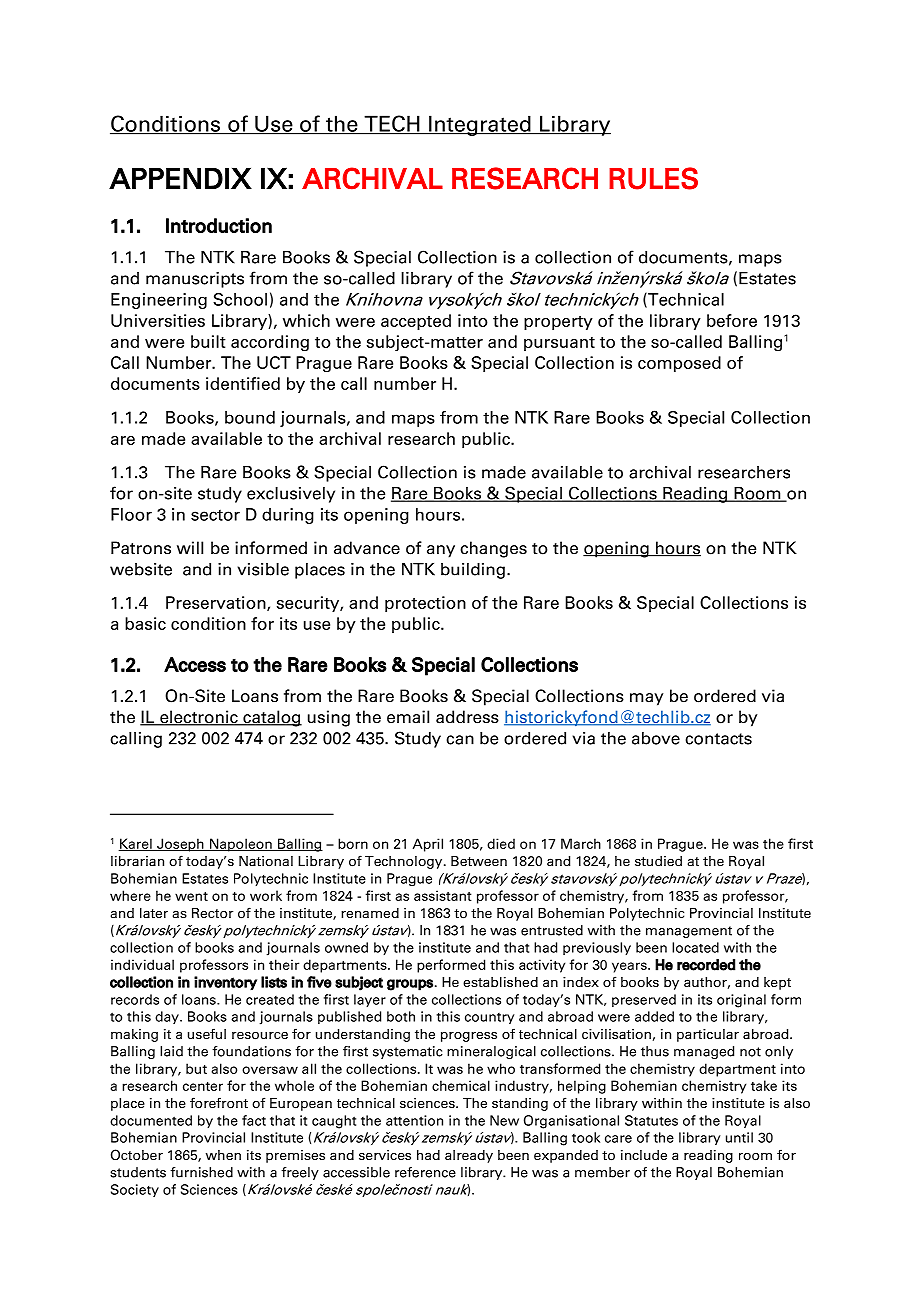  What do you see at coordinates (416, 322) in the document?
I see `accepted` at bounding box center [416, 322].
